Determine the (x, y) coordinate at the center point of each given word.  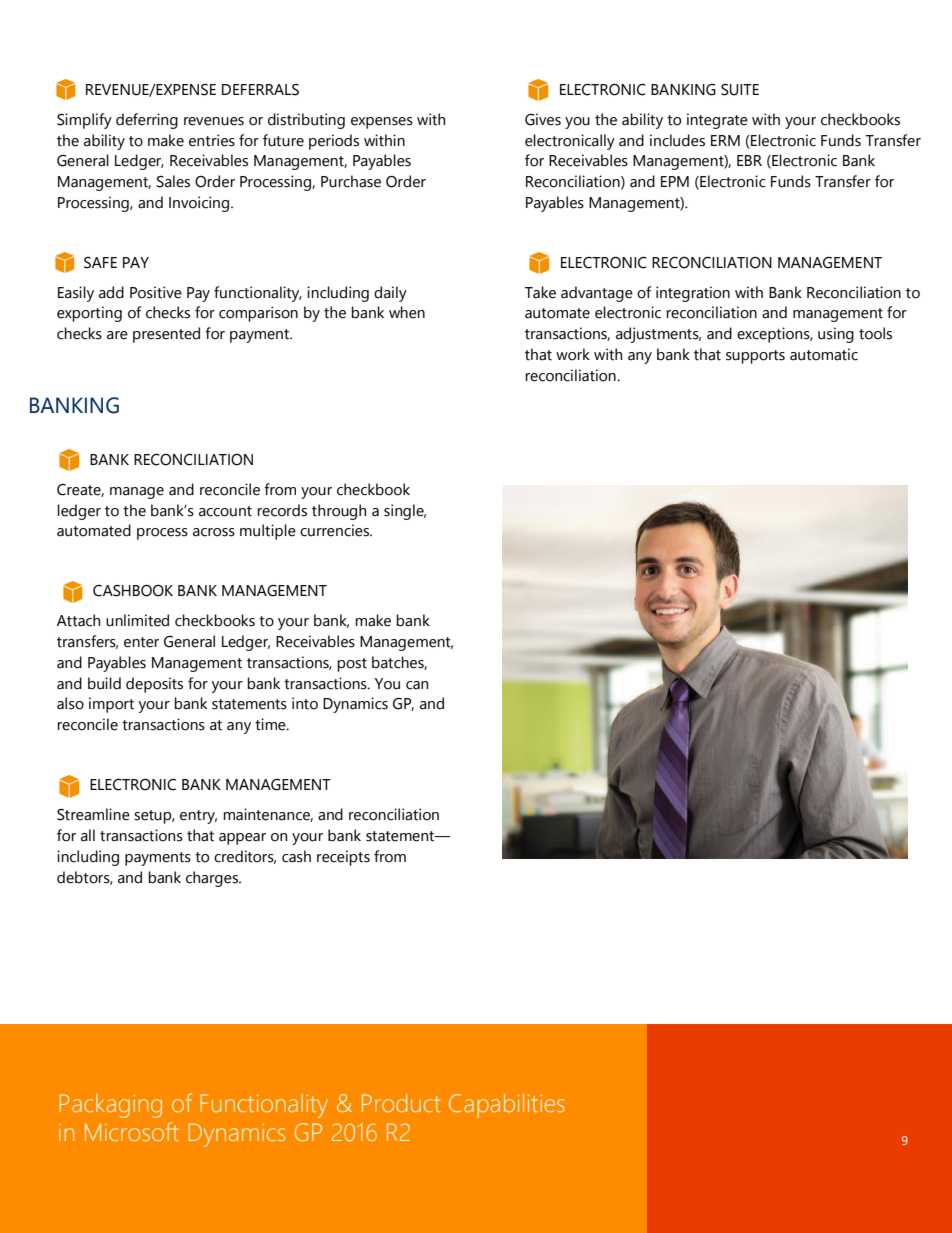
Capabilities (507, 1106)
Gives (543, 119)
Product (401, 1103)
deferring (147, 121)
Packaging (110, 1106)
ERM (725, 140)
